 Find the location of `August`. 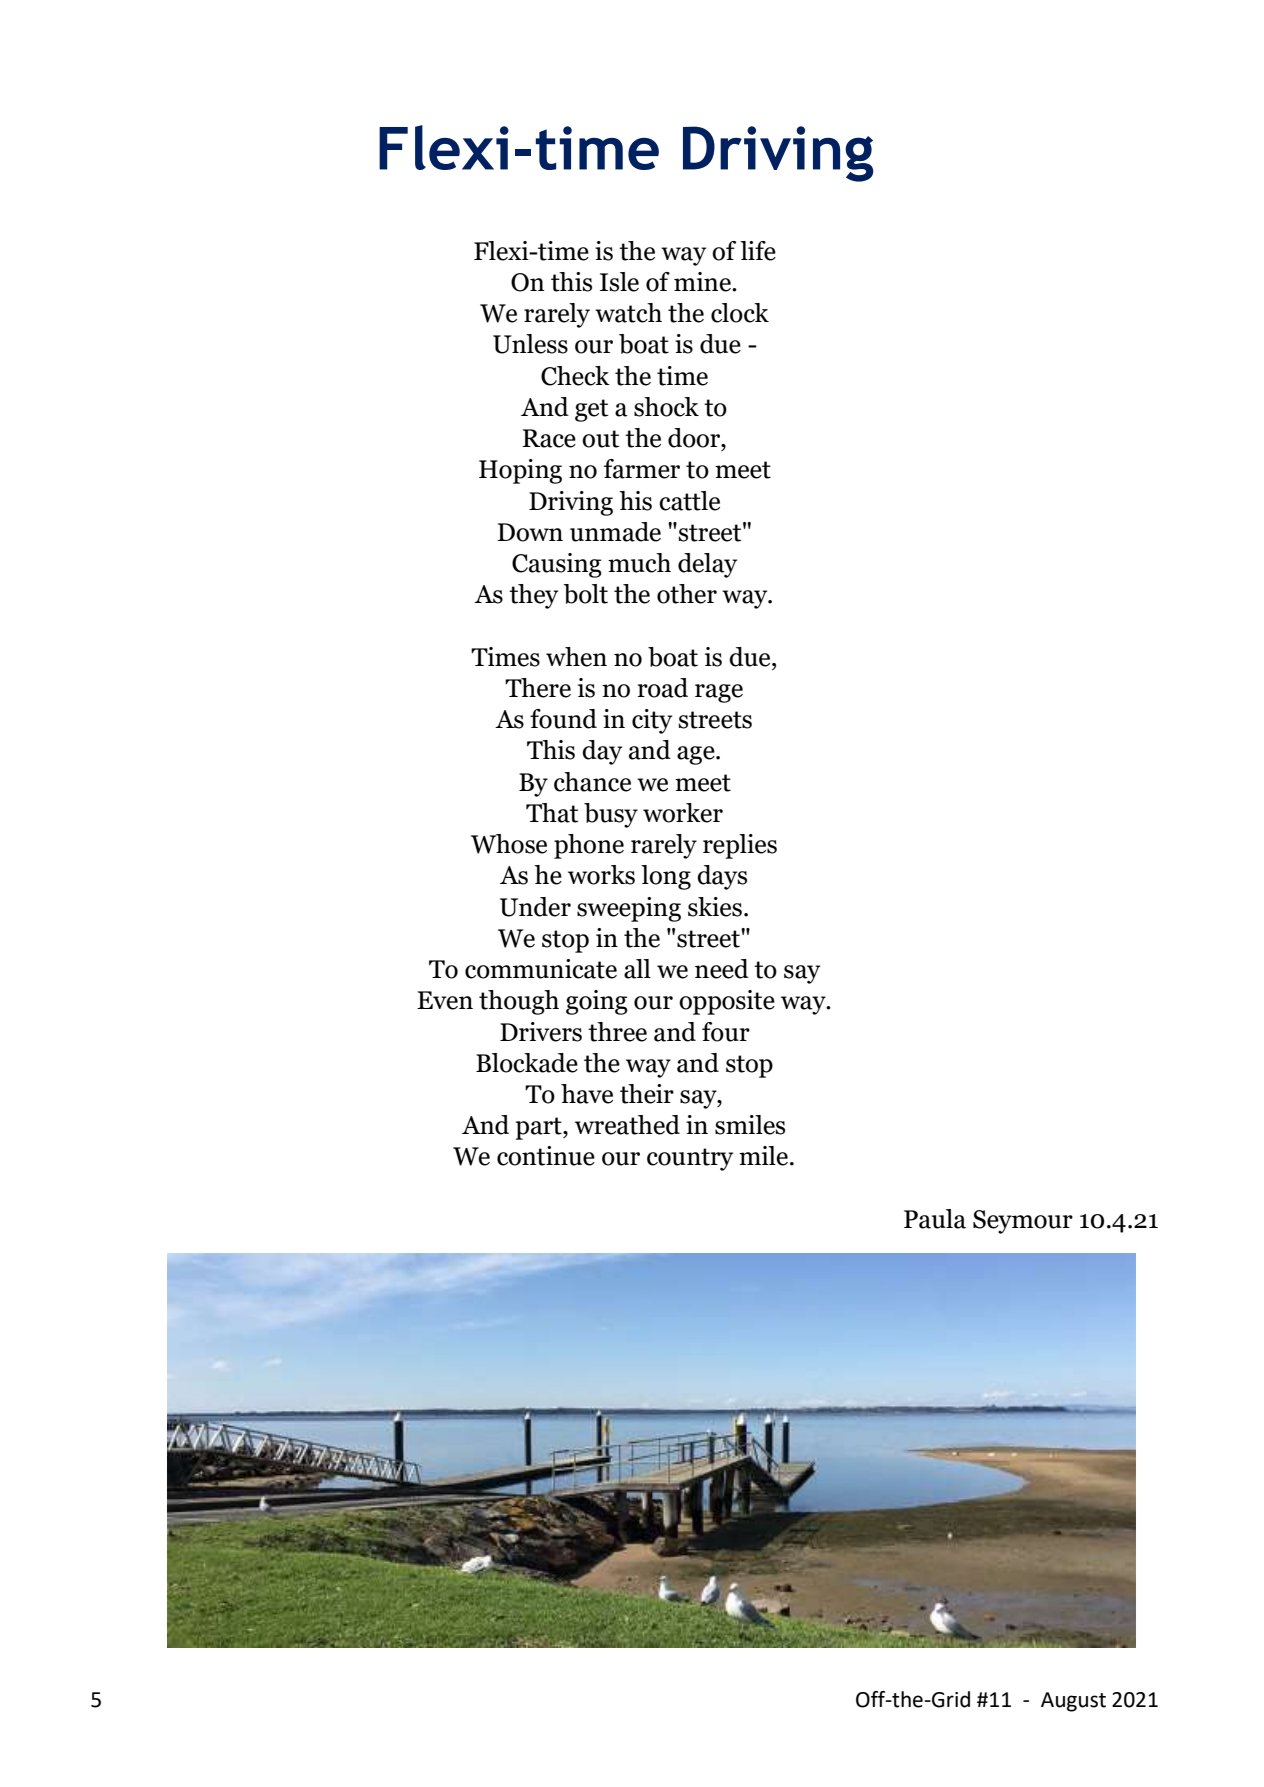

August is located at coordinates (1073, 1702).
